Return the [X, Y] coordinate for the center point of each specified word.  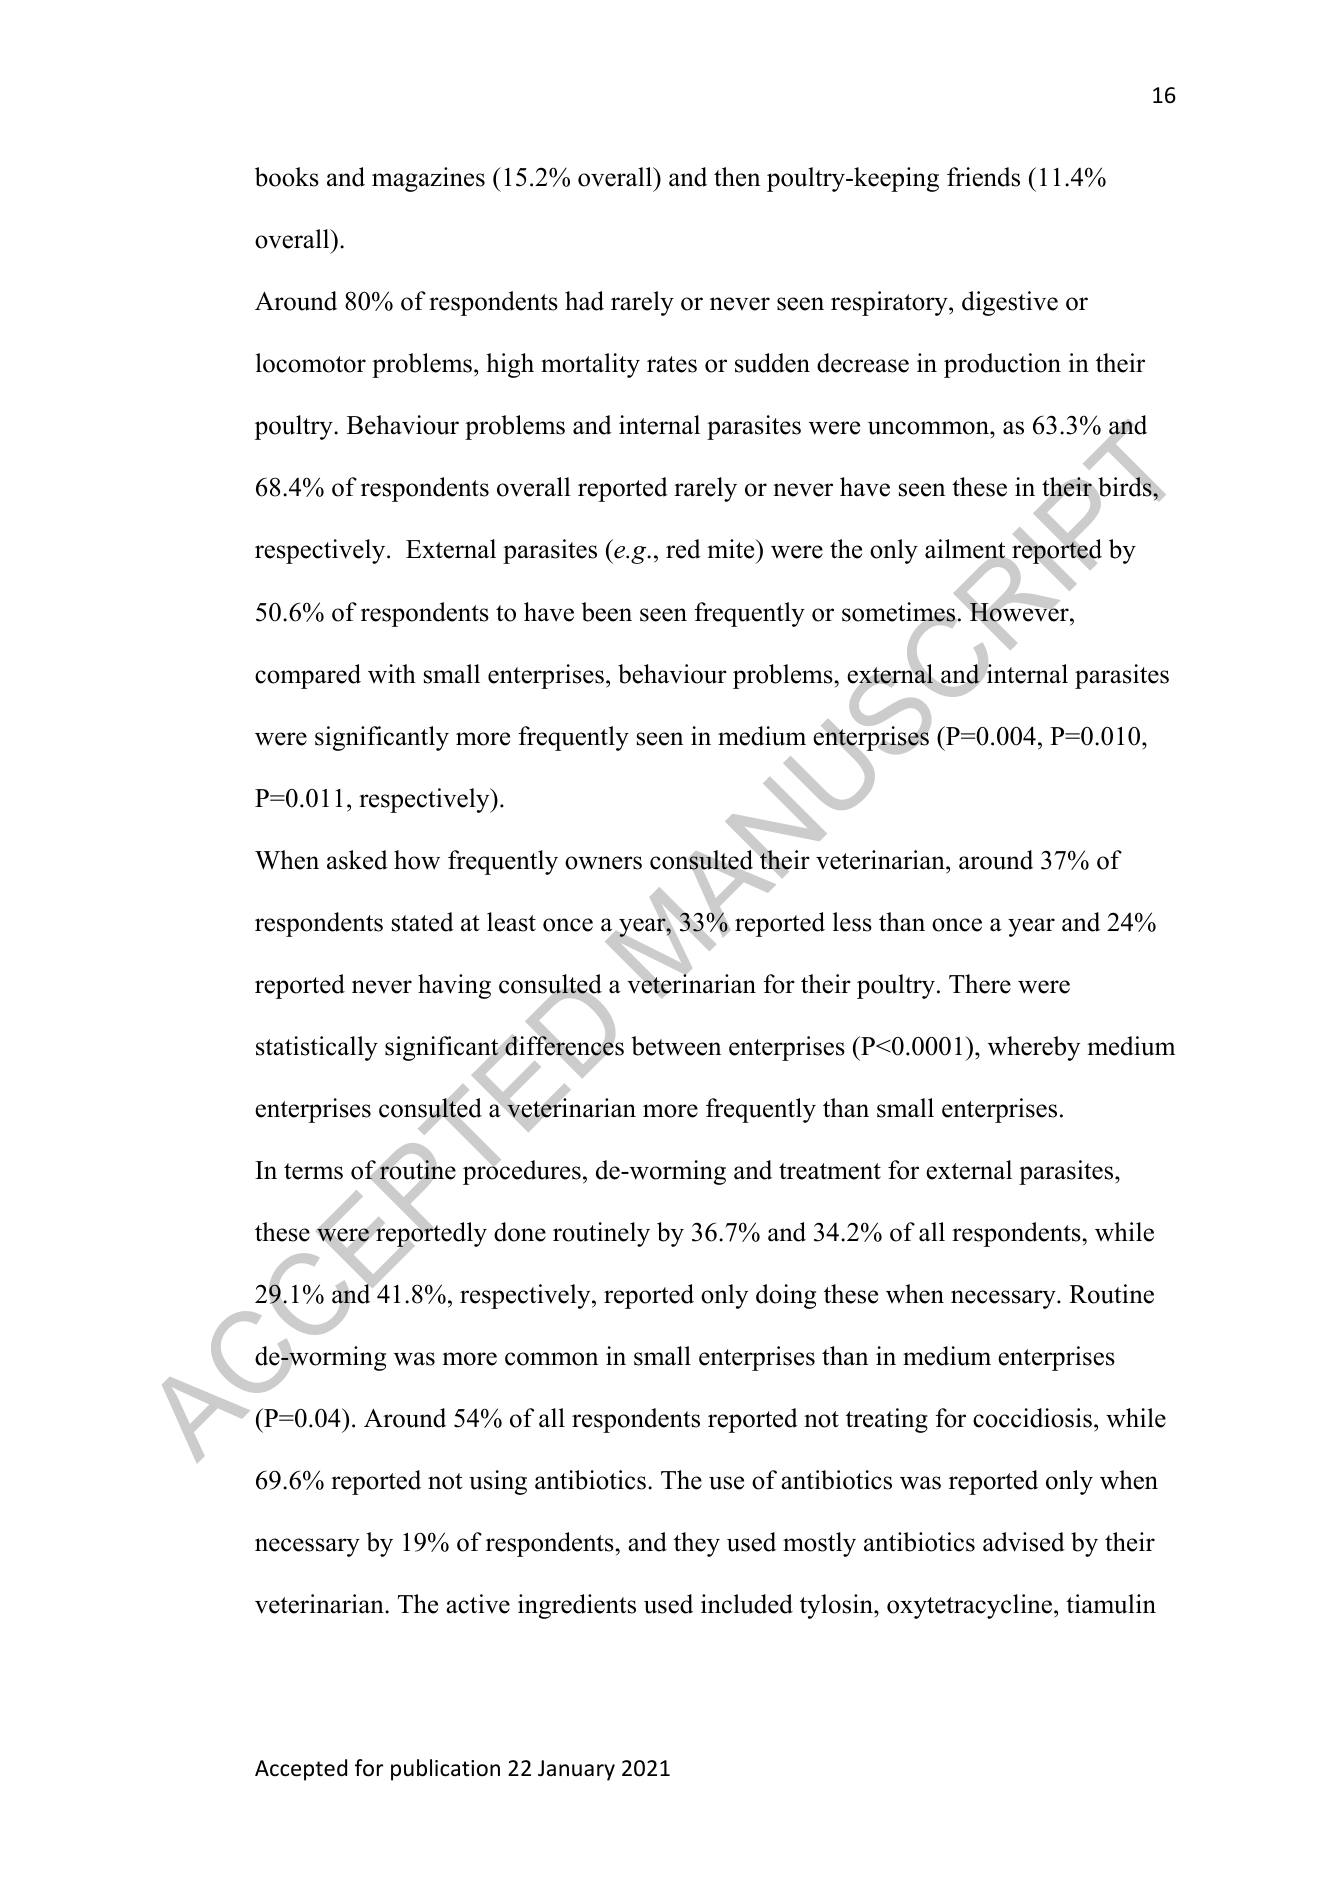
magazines [428, 179]
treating [887, 1420]
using [498, 1482]
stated [423, 922]
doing [786, 1296]
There [980, 984]
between [676, 1046]
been [606, 612]
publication [445, 1770]
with [392, 673]
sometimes [899, 613]
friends [983, 177]
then [737, 177]
